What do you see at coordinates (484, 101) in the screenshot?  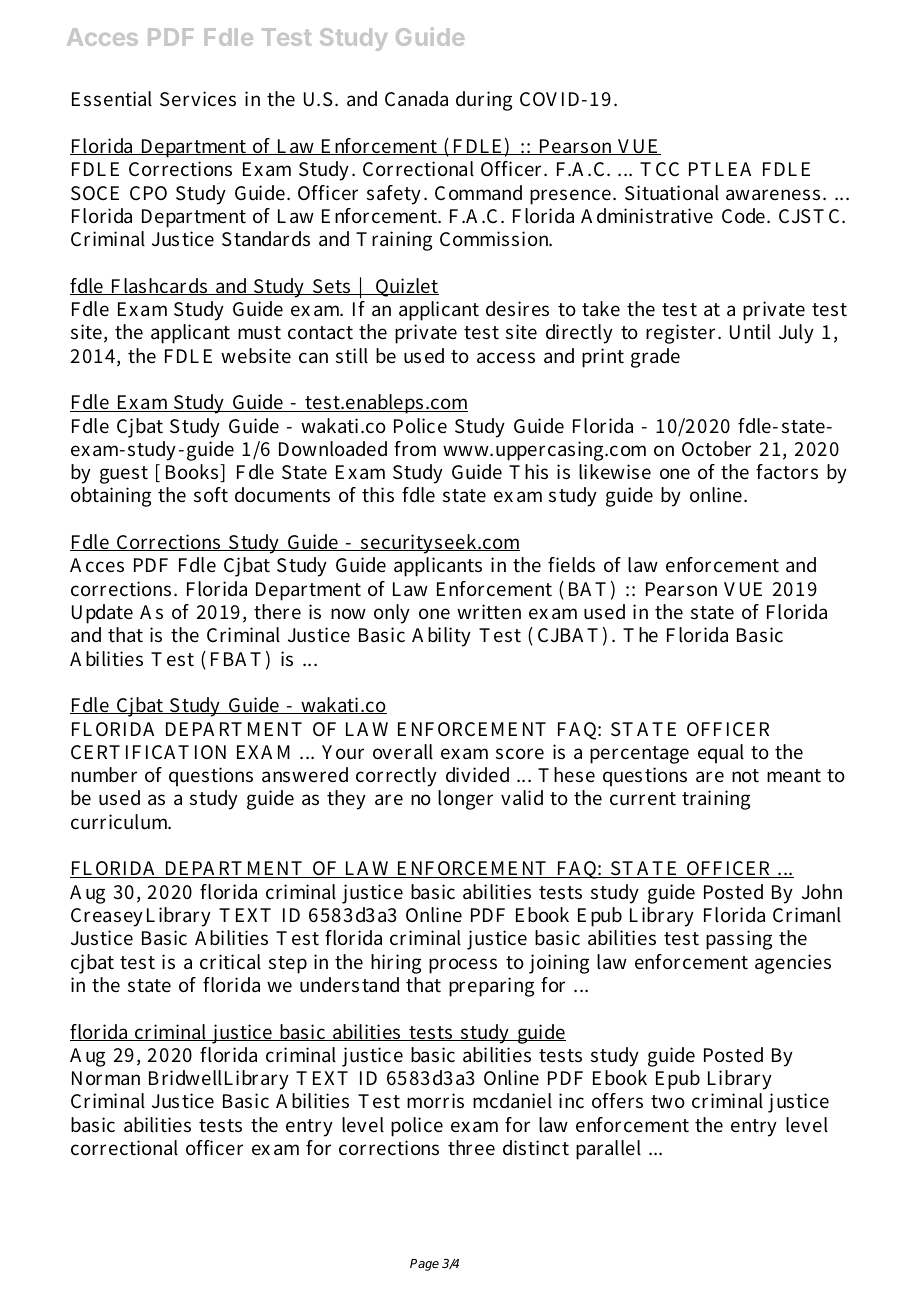 I see `during` at bounding box center [484, 101].
